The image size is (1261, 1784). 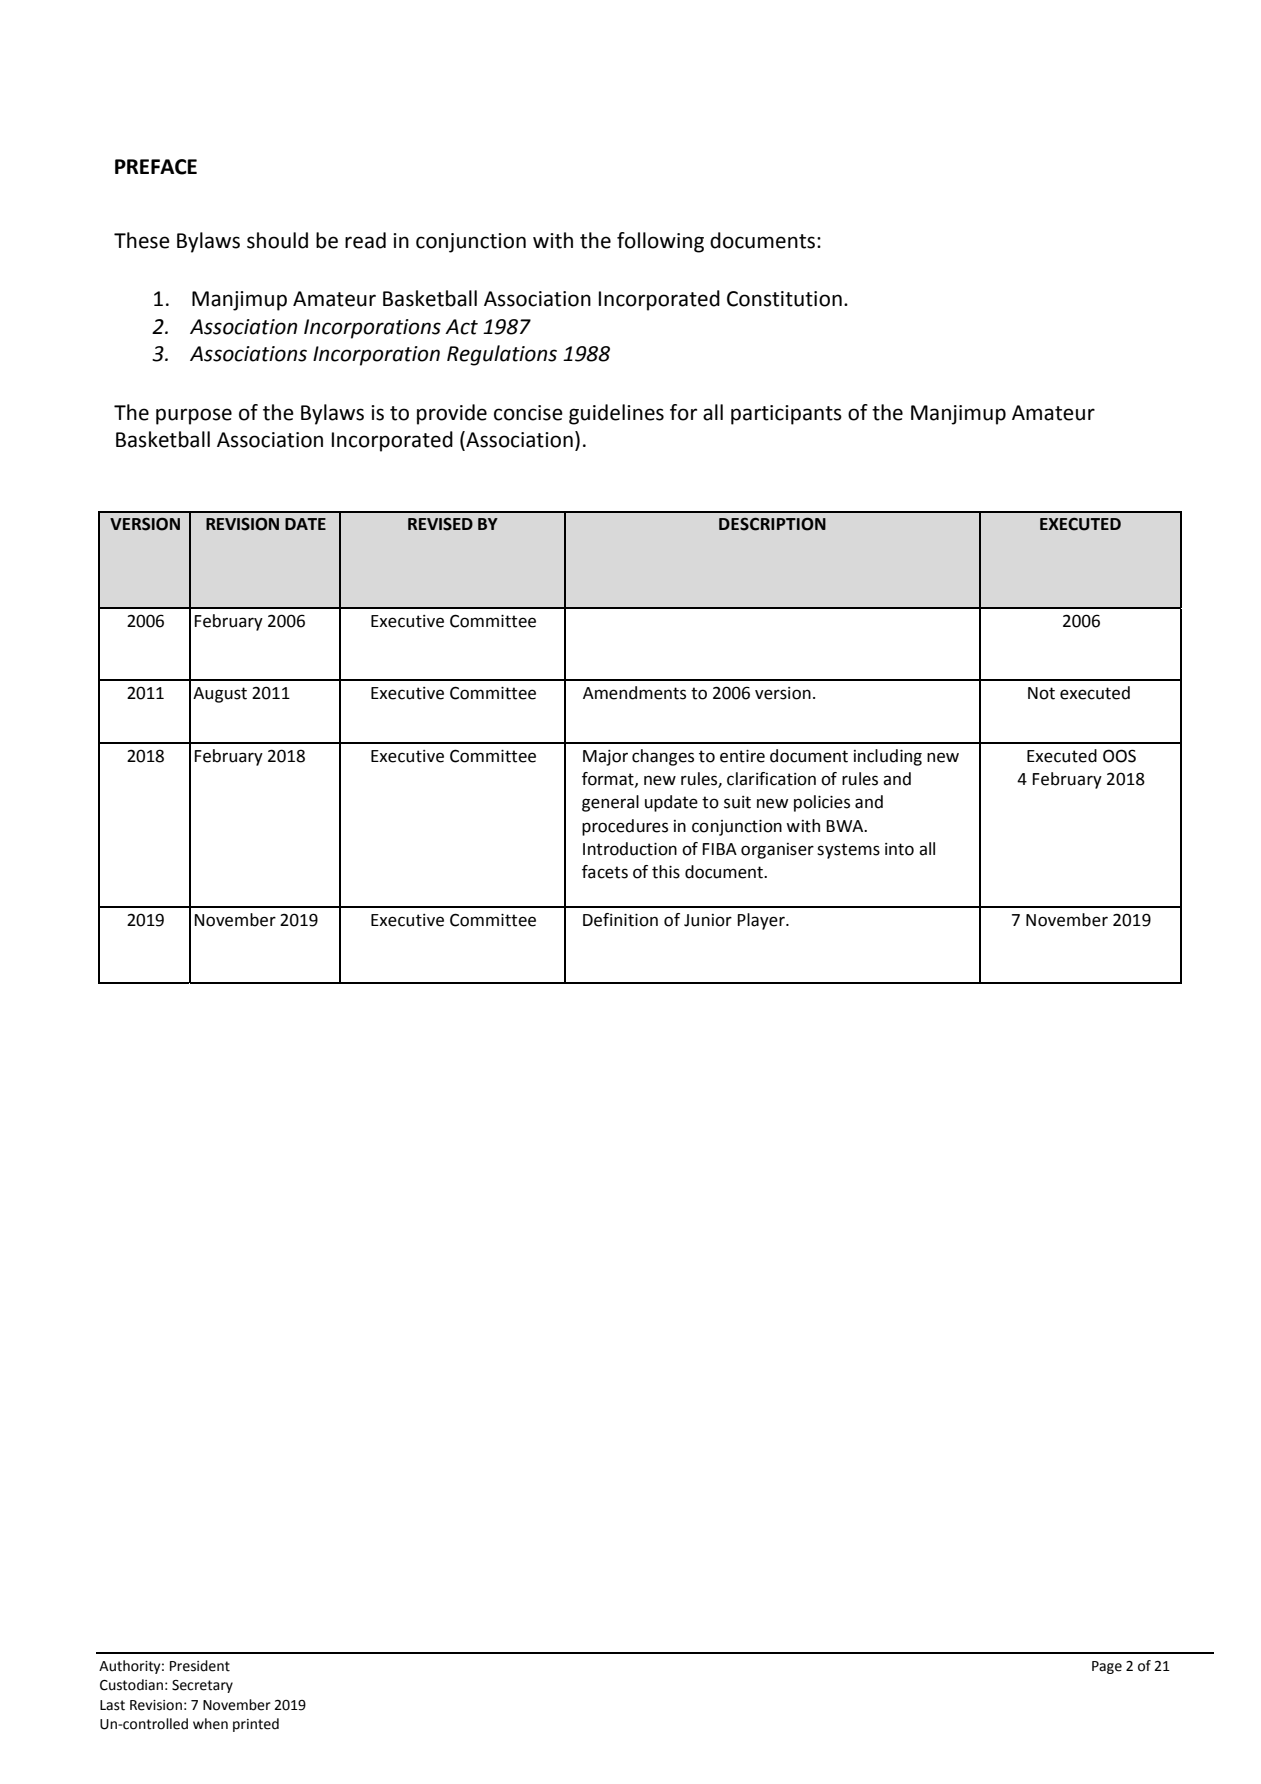 What do you see at coordinates (784, 299) in the page?
I see `Constitution` at bounding box center [784, 299].
